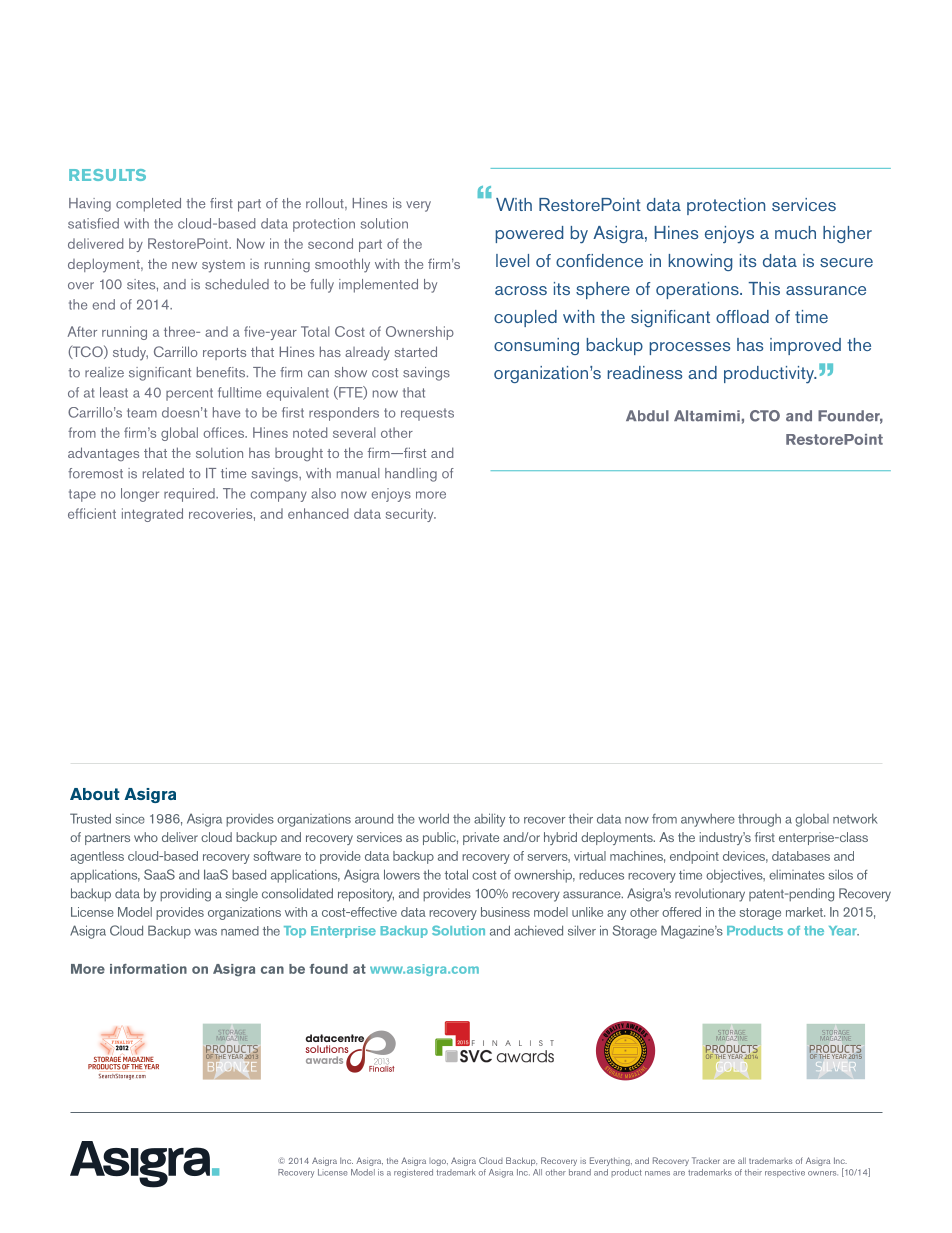 The image size is (952, 1233). I want to click on powered, so click(529, 234).
